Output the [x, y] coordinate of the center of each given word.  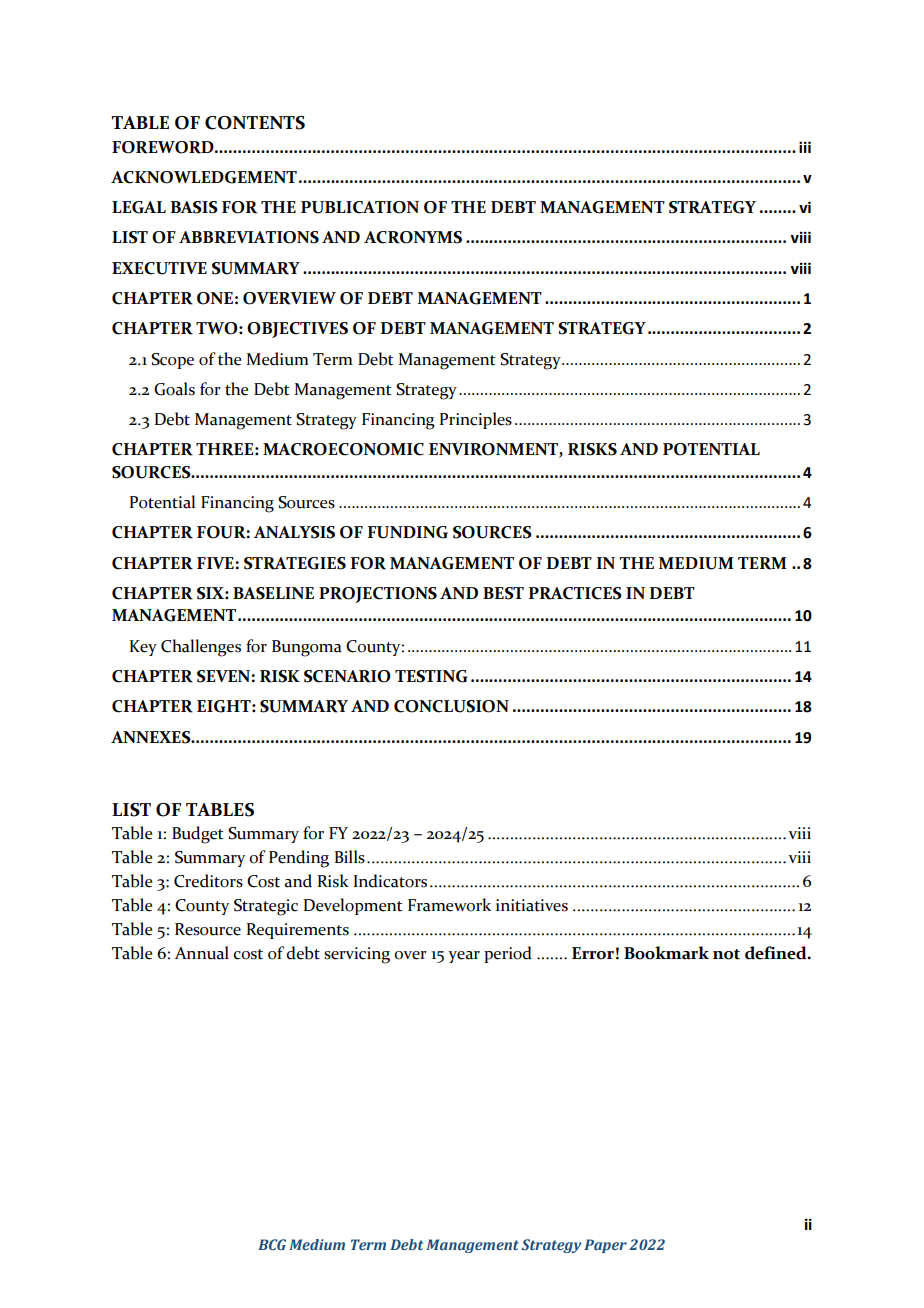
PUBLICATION [360, 207]
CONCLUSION [451, 706]
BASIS [194, 207]
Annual [201, 953]
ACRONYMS [413, 237]
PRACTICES [575, 593]
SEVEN [224, 676]
